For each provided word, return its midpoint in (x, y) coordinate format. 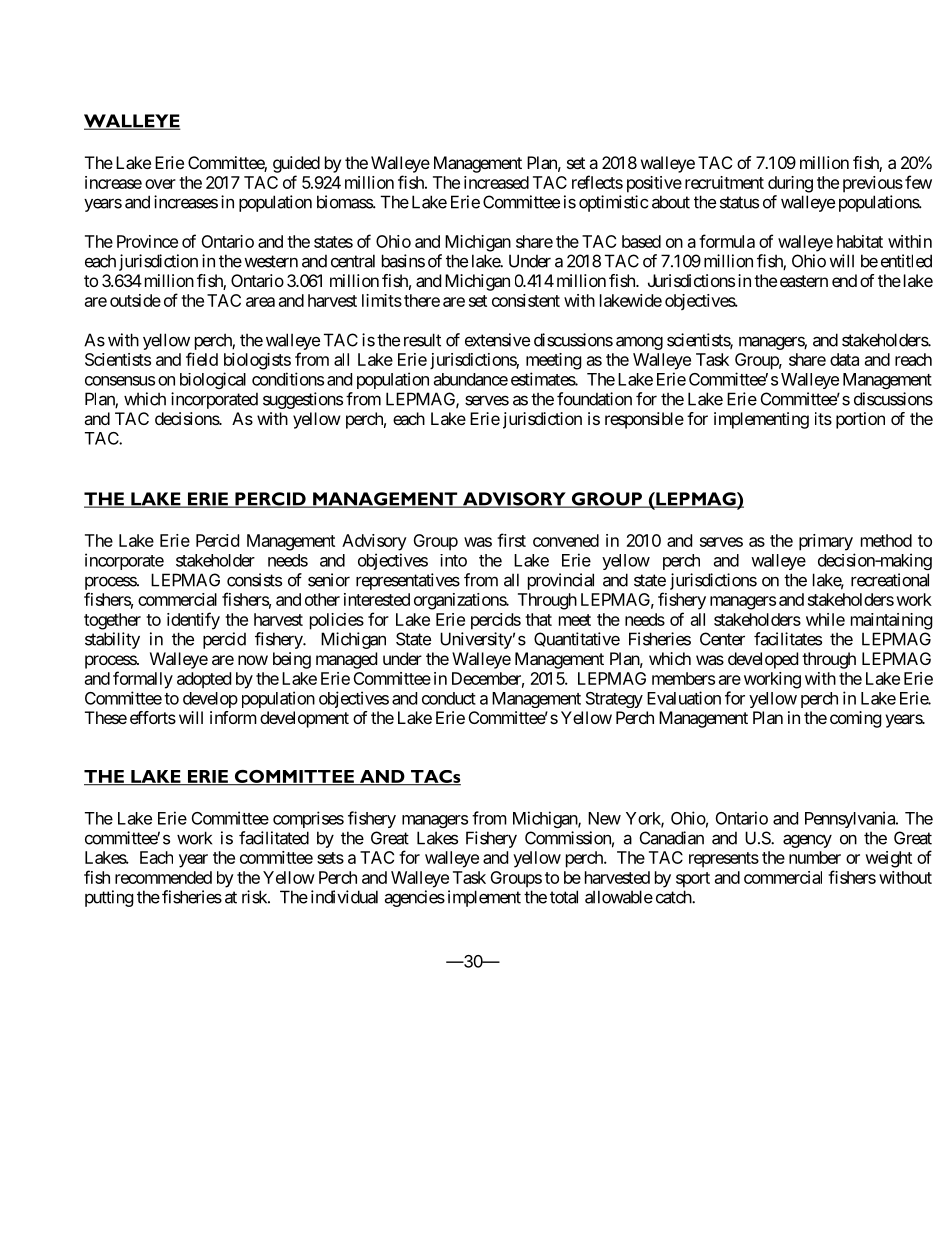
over (160, 184)
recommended (163, 877)
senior (329, 580)
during (790, 184)
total (564, 897)
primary (826, 542)
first (511, 540)
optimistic (613, 203)
